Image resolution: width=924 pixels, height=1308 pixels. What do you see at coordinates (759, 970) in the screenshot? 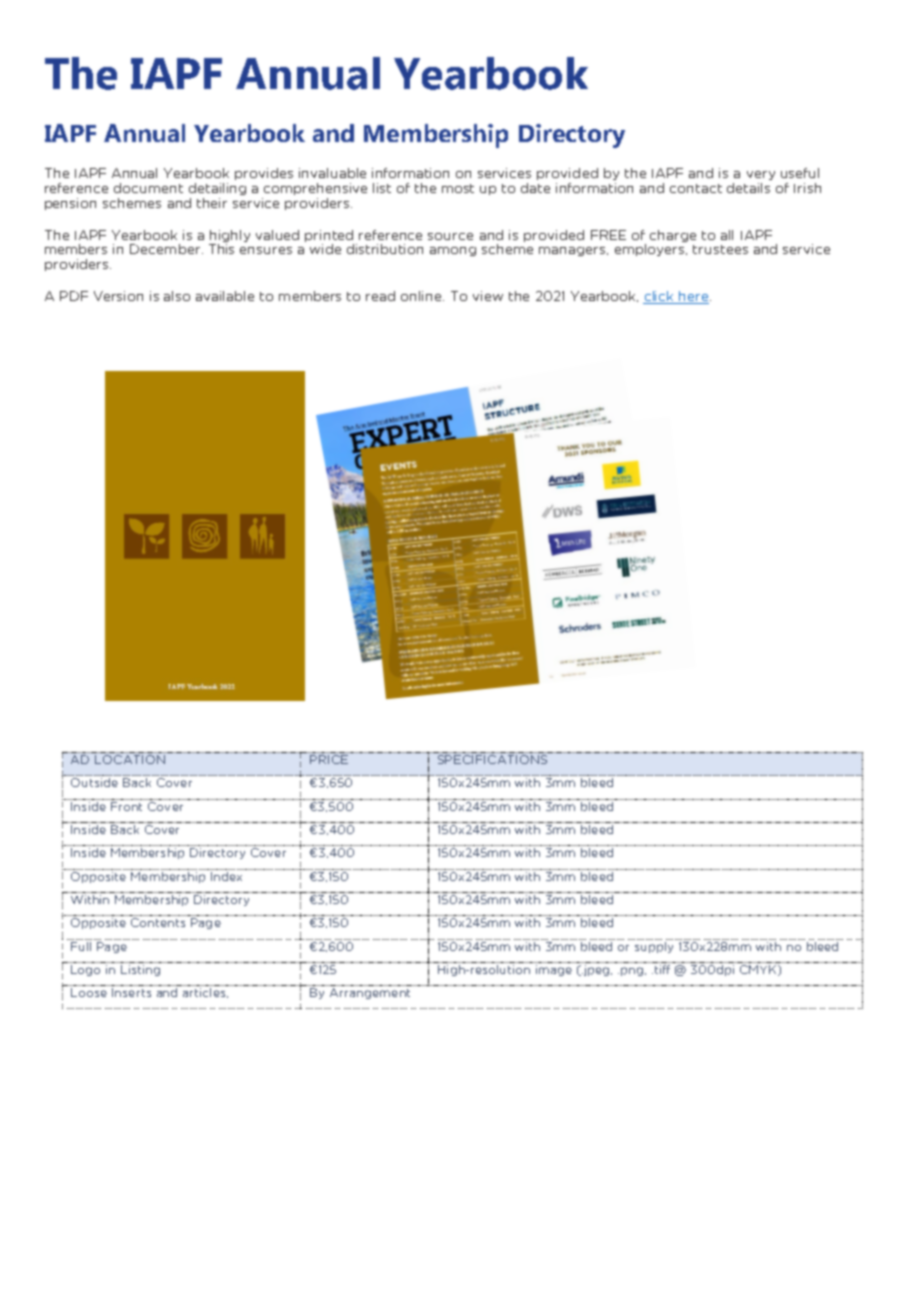
I see `CMYK` at bounding box center [759, 970].
